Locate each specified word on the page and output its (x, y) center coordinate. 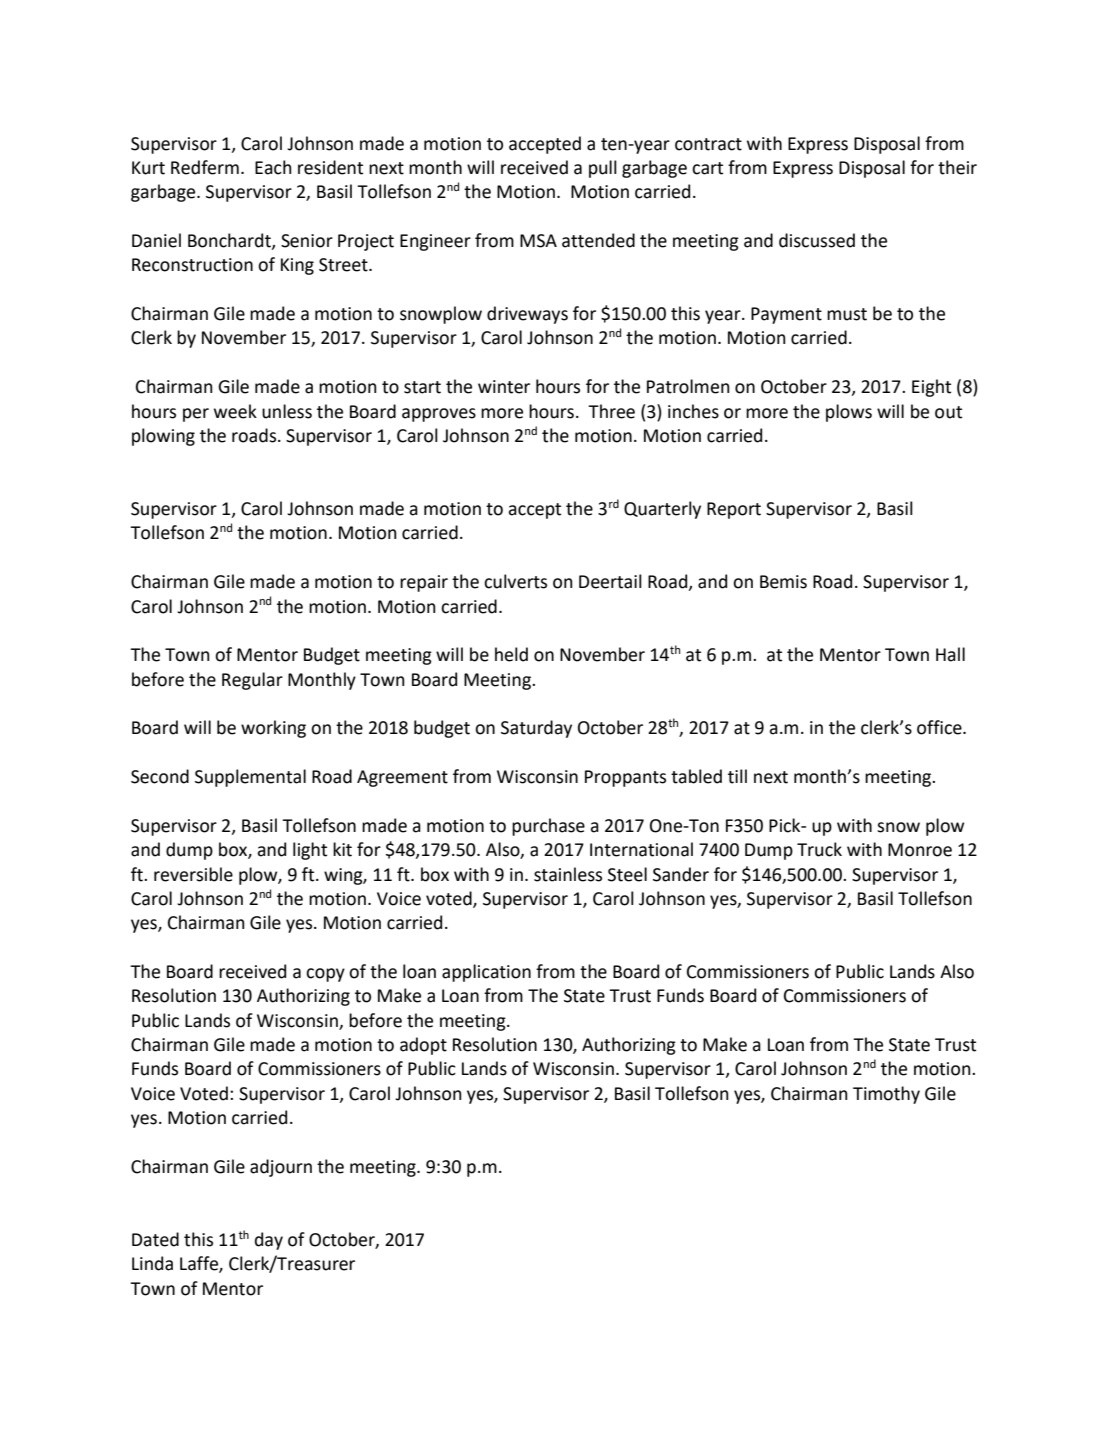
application (486, 973)
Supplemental (250, 778)
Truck (819, 849)
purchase (548, 827)
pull (603, 169)
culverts (515, 581)
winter (504, 387)
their (957, 167)
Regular (252, 681)
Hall (950, 654)
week (235, 411)
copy (325, 975)
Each (273, 167)
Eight (931, 388)
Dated (155, 1239)
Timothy (886, 1095)
